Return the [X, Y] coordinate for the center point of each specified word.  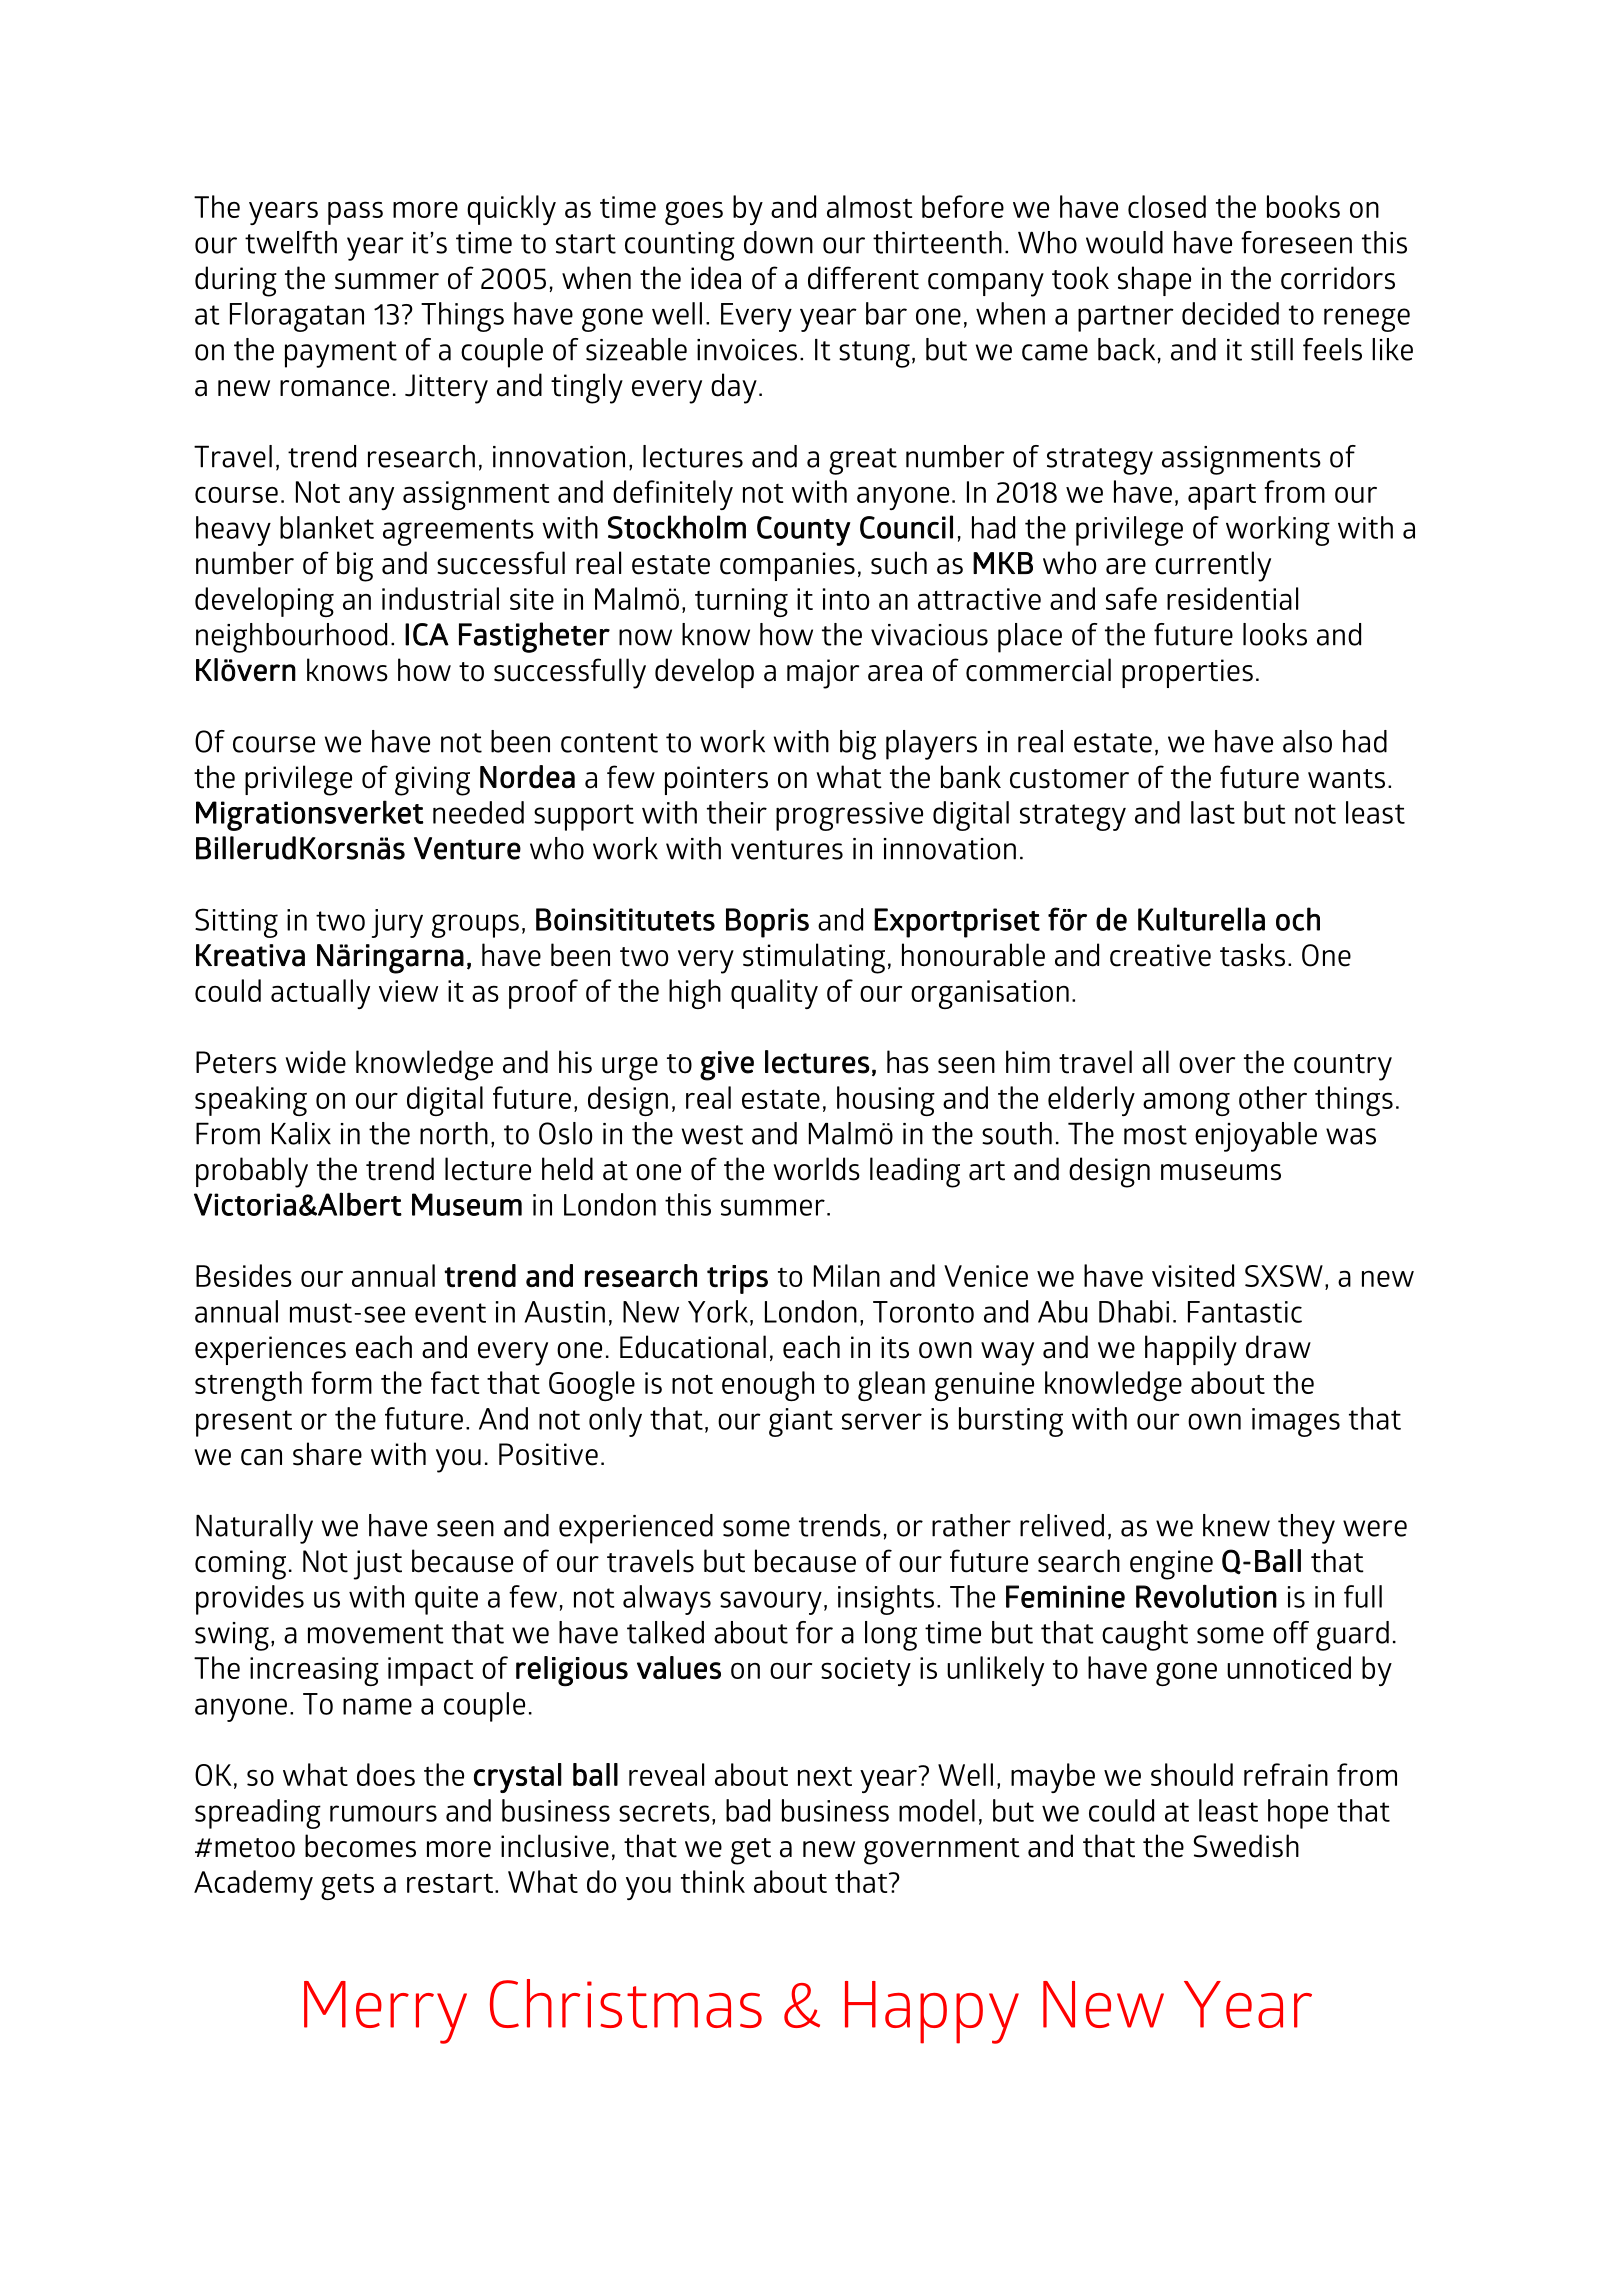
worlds [817, 1169]
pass [355, 213]
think [713, 1881]
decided [1230, 313]
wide [316, 1062]
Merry [385, 2012]
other [1273, 1097]
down [778, 242]
